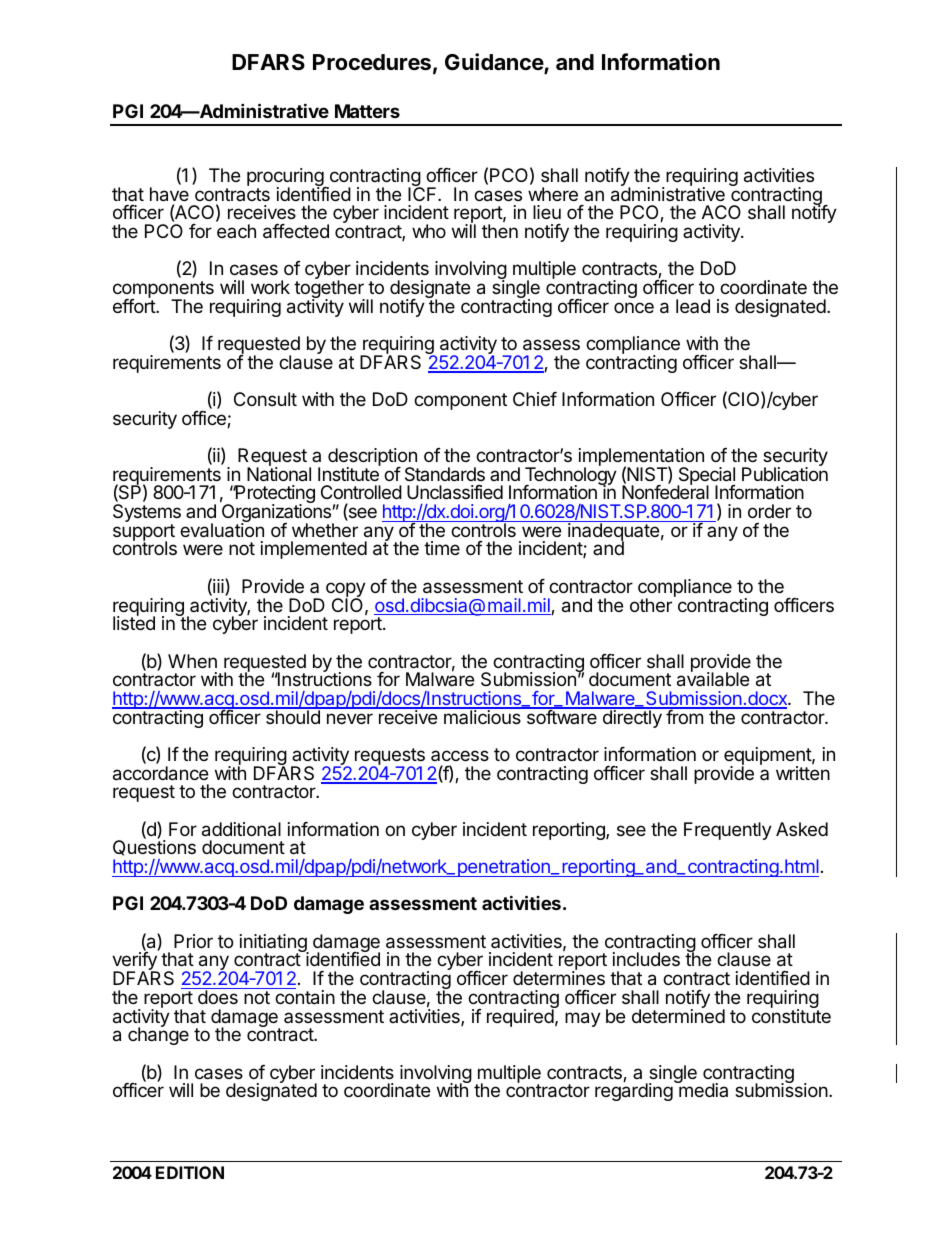 This screenshot has height=1233, width=952. Describe the element at coordinates (521, 1017) in the screenshot. I see `required` at that location.
